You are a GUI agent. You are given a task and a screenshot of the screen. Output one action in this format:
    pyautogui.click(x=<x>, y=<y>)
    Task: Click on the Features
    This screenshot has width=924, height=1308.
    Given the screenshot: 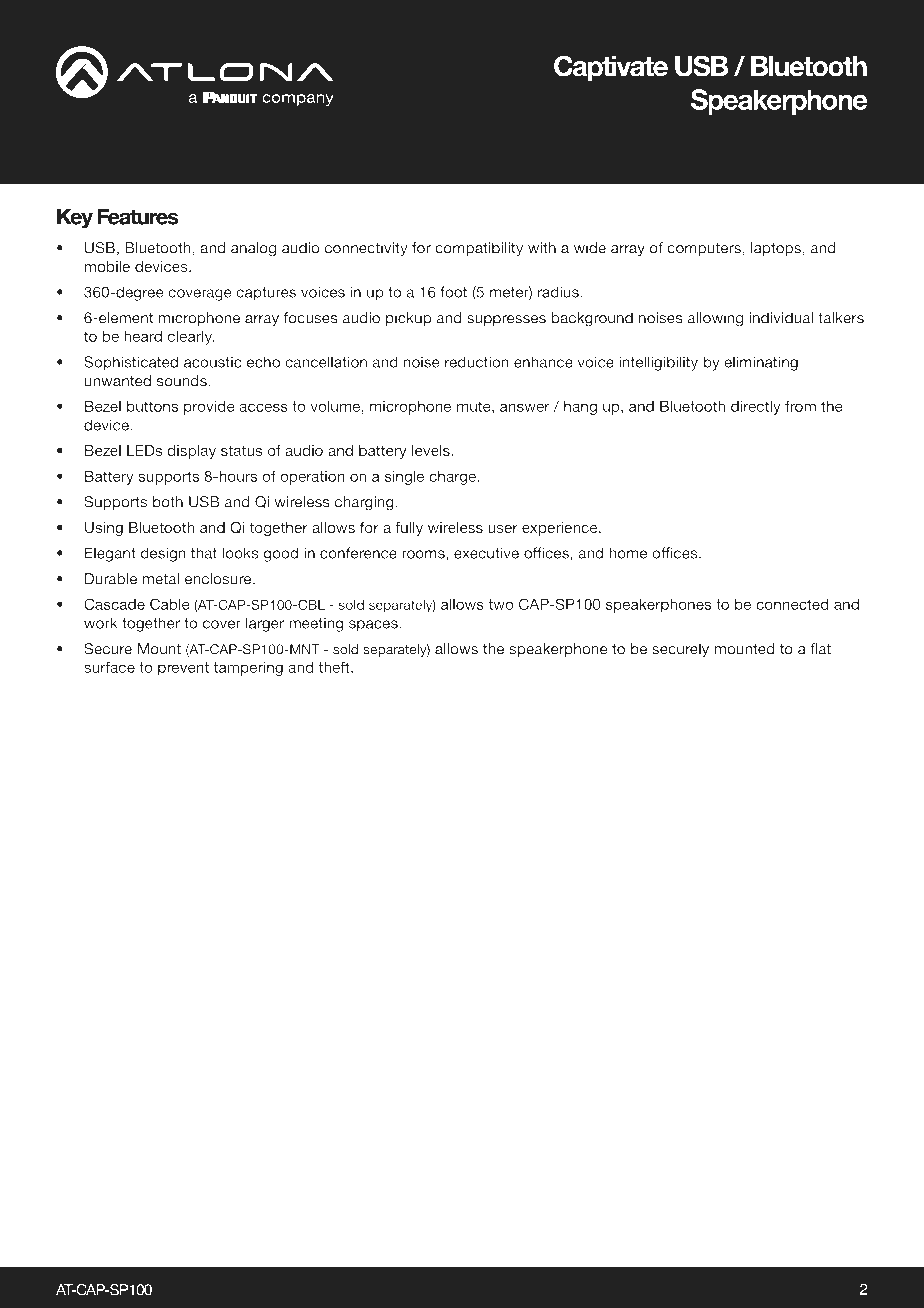 What is the action you would take?
    pyautogui.click(x=138, y=216)
